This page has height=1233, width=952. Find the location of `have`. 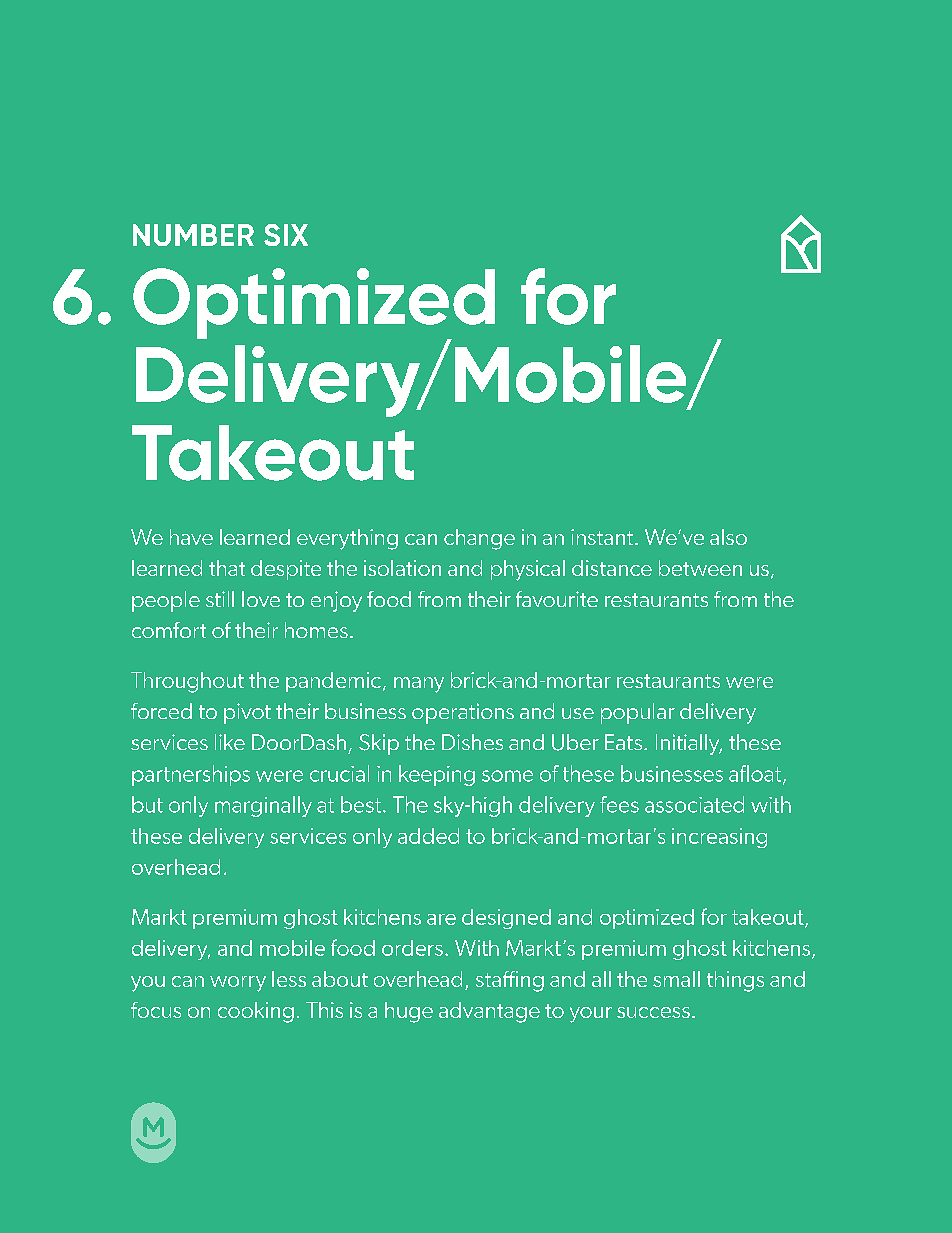

have is located at coordinates (191, 537).
